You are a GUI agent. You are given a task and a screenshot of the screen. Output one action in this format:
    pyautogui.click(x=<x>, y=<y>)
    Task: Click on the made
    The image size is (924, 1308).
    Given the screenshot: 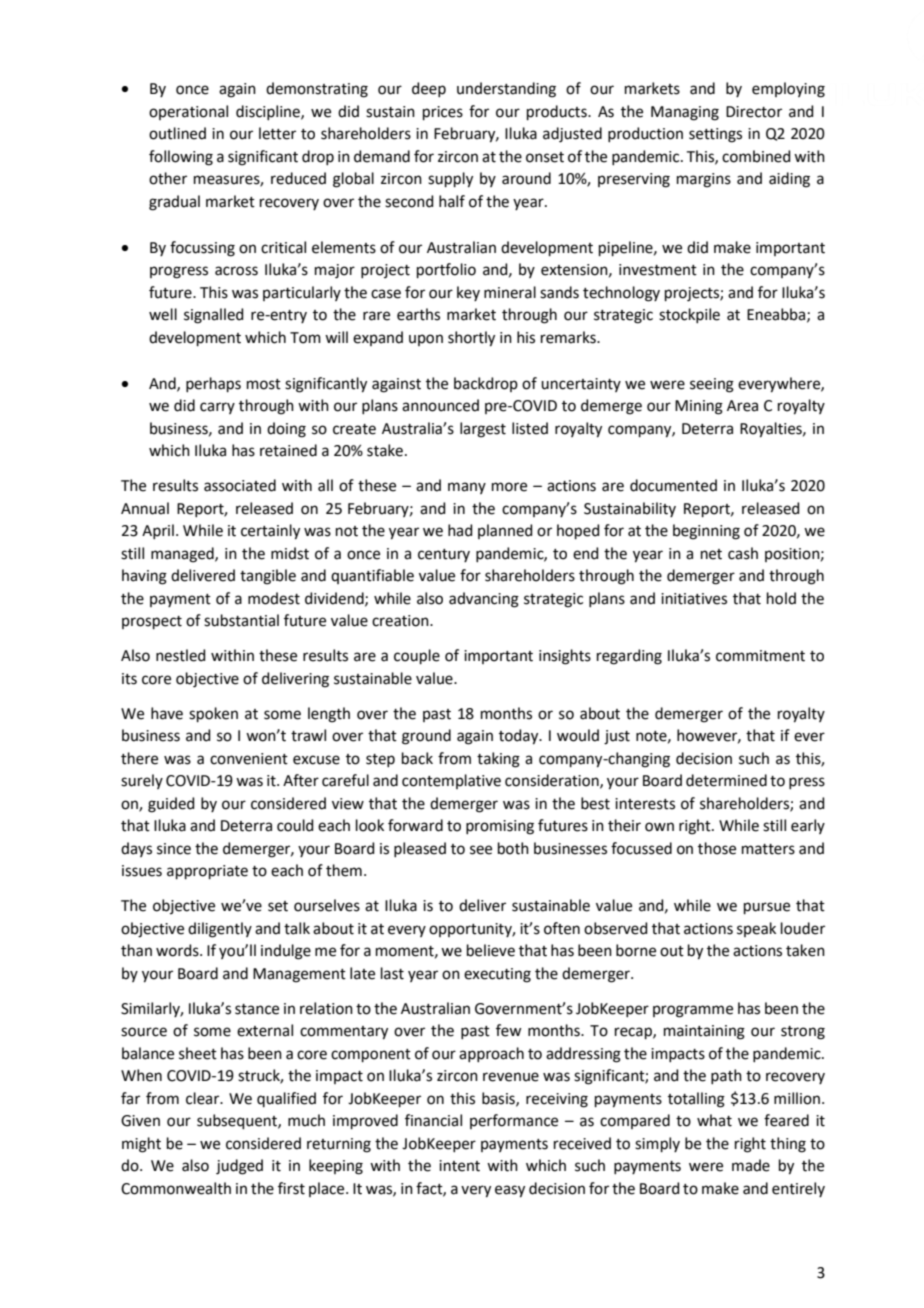 What is the action you would take?
    pyautogui.click(x=751, y=1165)
